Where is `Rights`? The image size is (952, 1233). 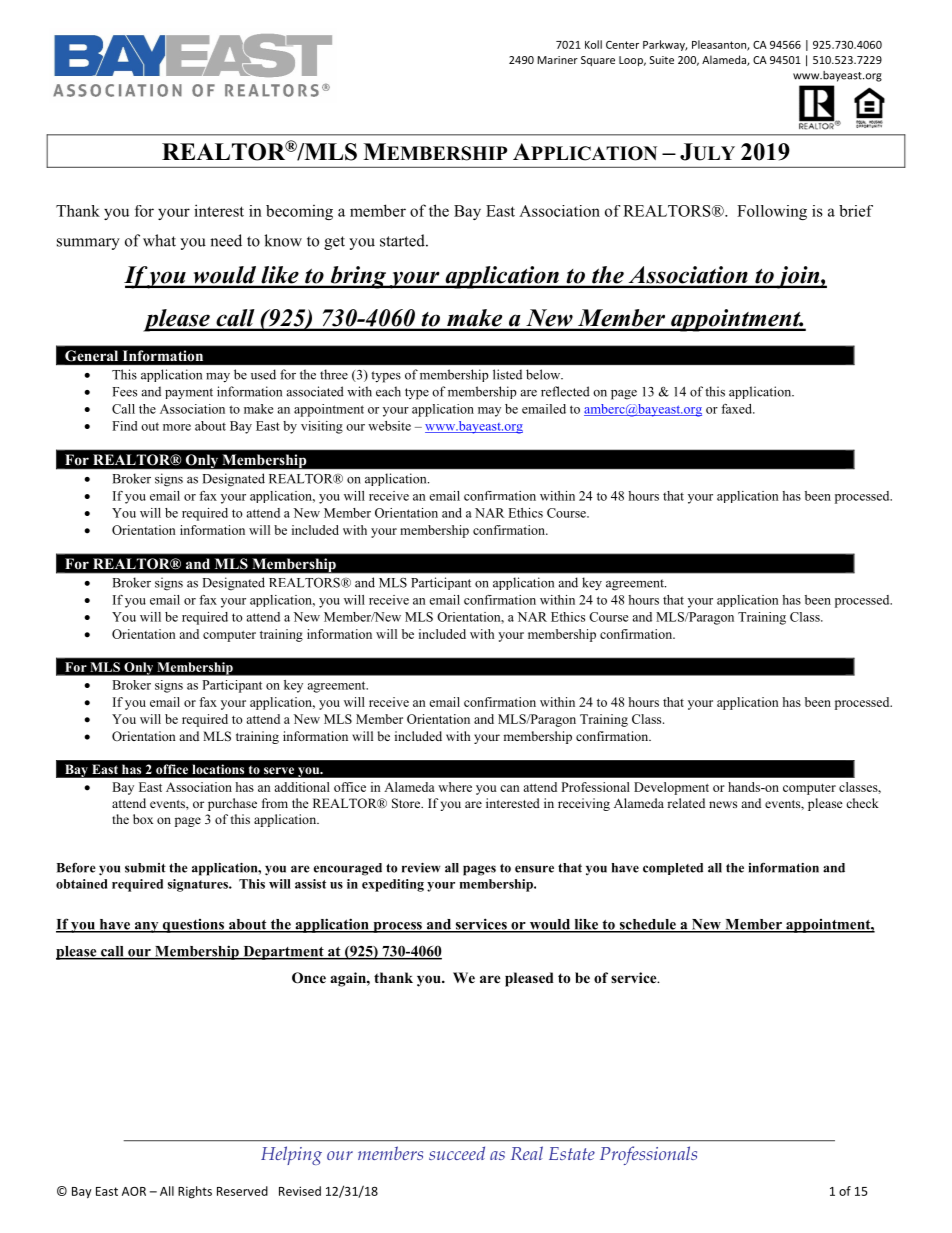
Rights is located at coordinates (195, 1192).
